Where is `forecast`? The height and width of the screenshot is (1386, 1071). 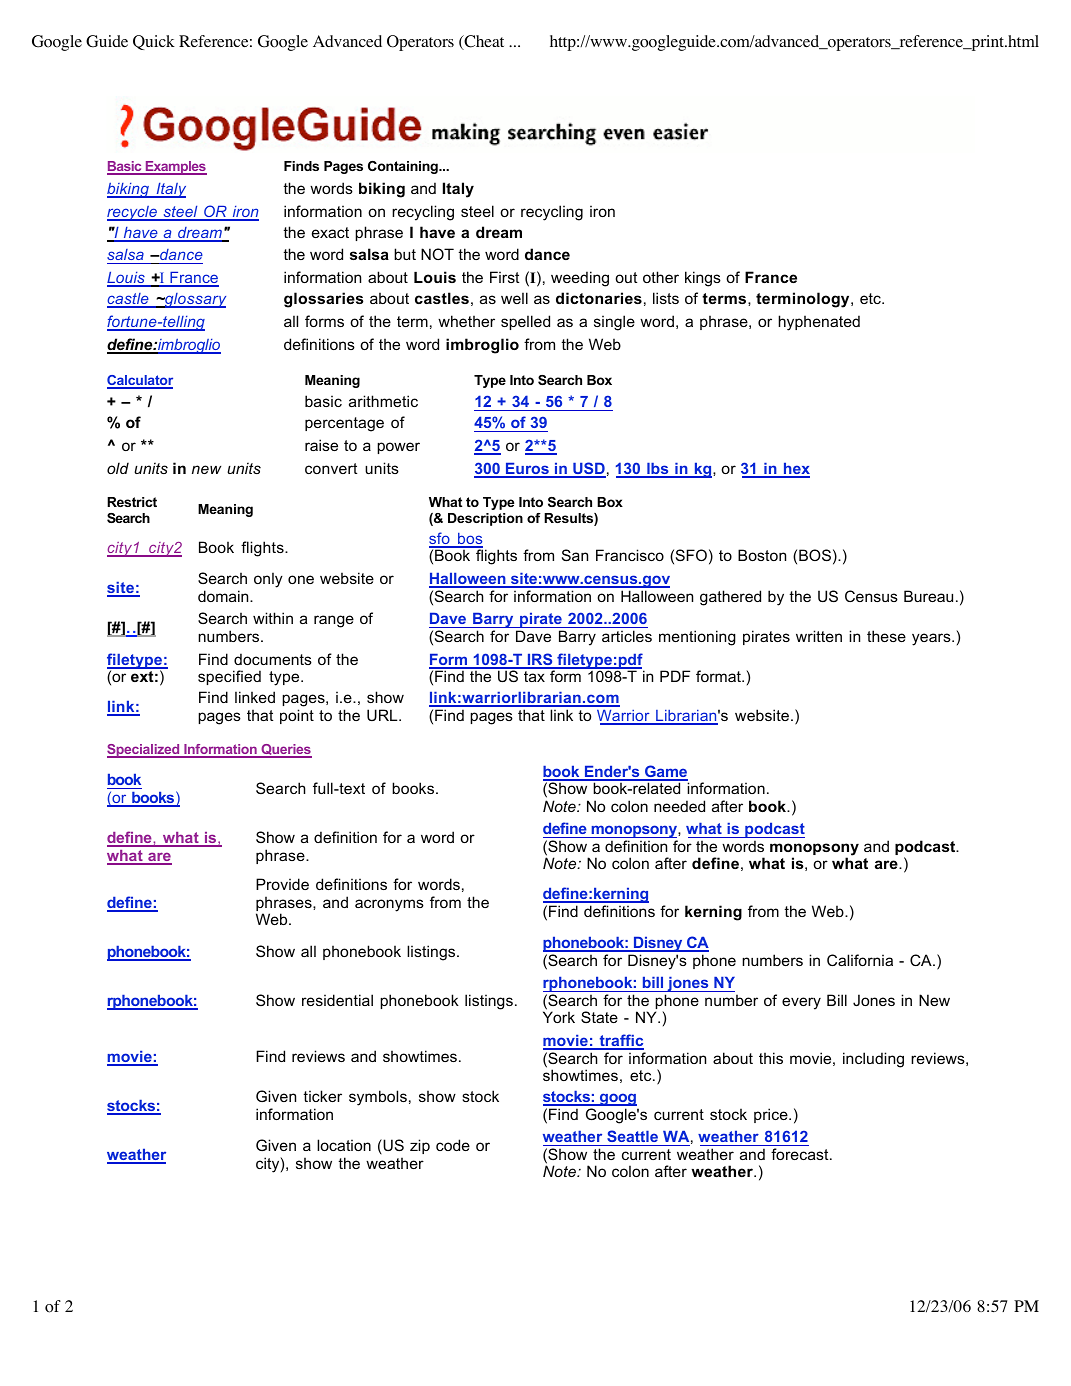 forecast is located at coordinates (801, 1154).
